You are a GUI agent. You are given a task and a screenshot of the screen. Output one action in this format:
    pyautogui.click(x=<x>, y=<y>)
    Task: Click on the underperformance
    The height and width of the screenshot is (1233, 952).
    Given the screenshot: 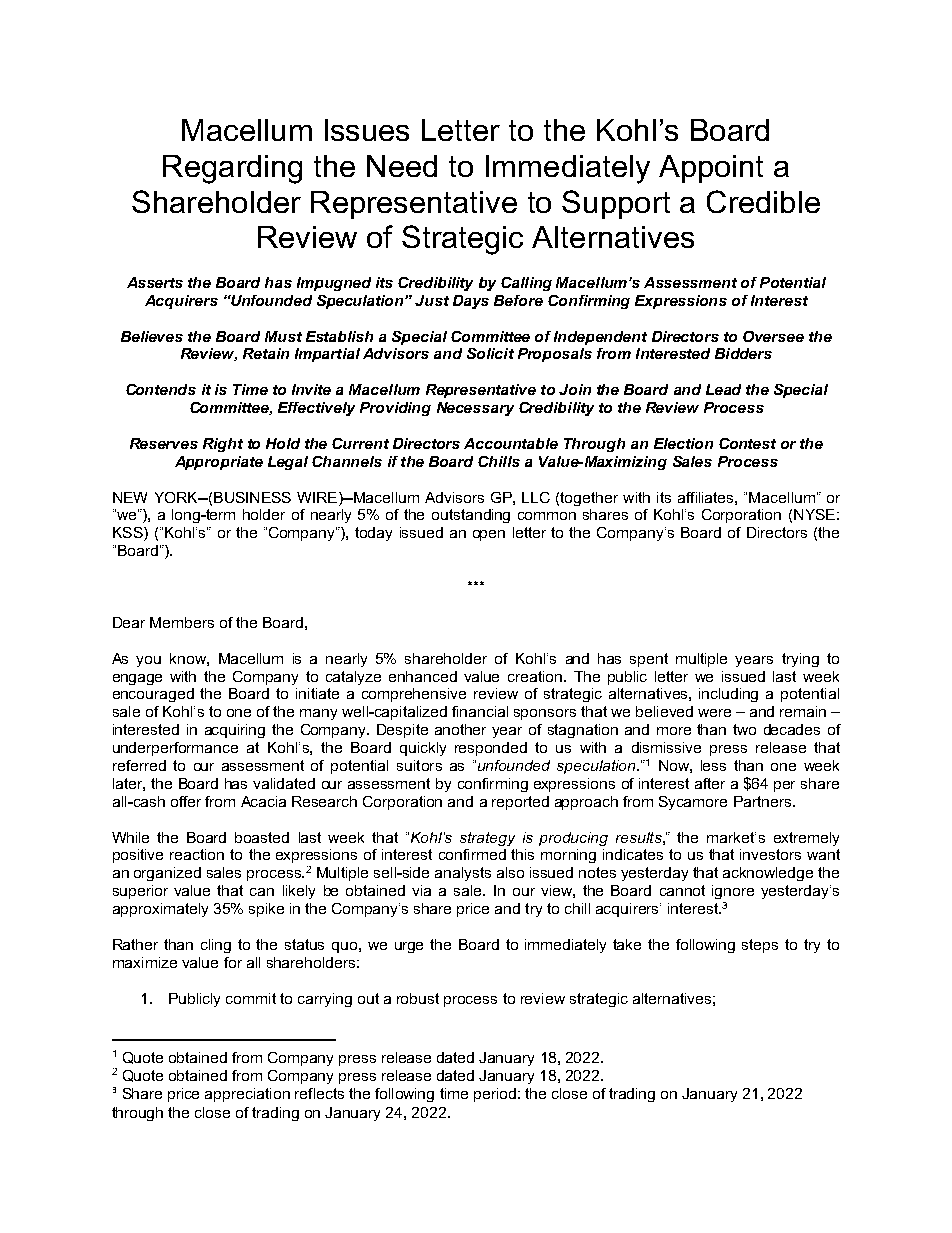 What is the action you would take?
    pyautogui.click(x=175, y=749)
